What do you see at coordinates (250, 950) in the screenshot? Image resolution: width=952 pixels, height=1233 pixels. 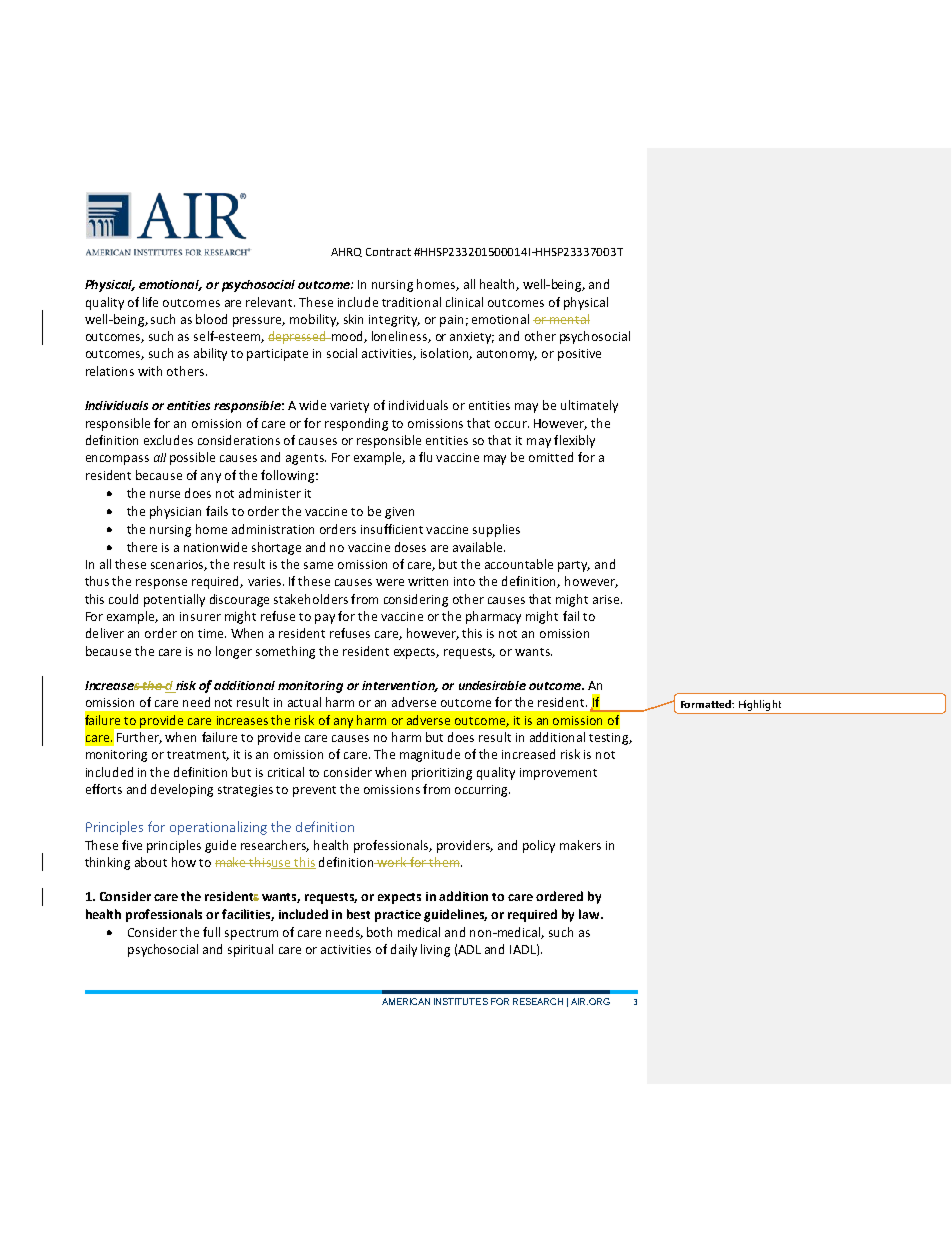 I see `spiritual` at bounding box center [250, 950].
